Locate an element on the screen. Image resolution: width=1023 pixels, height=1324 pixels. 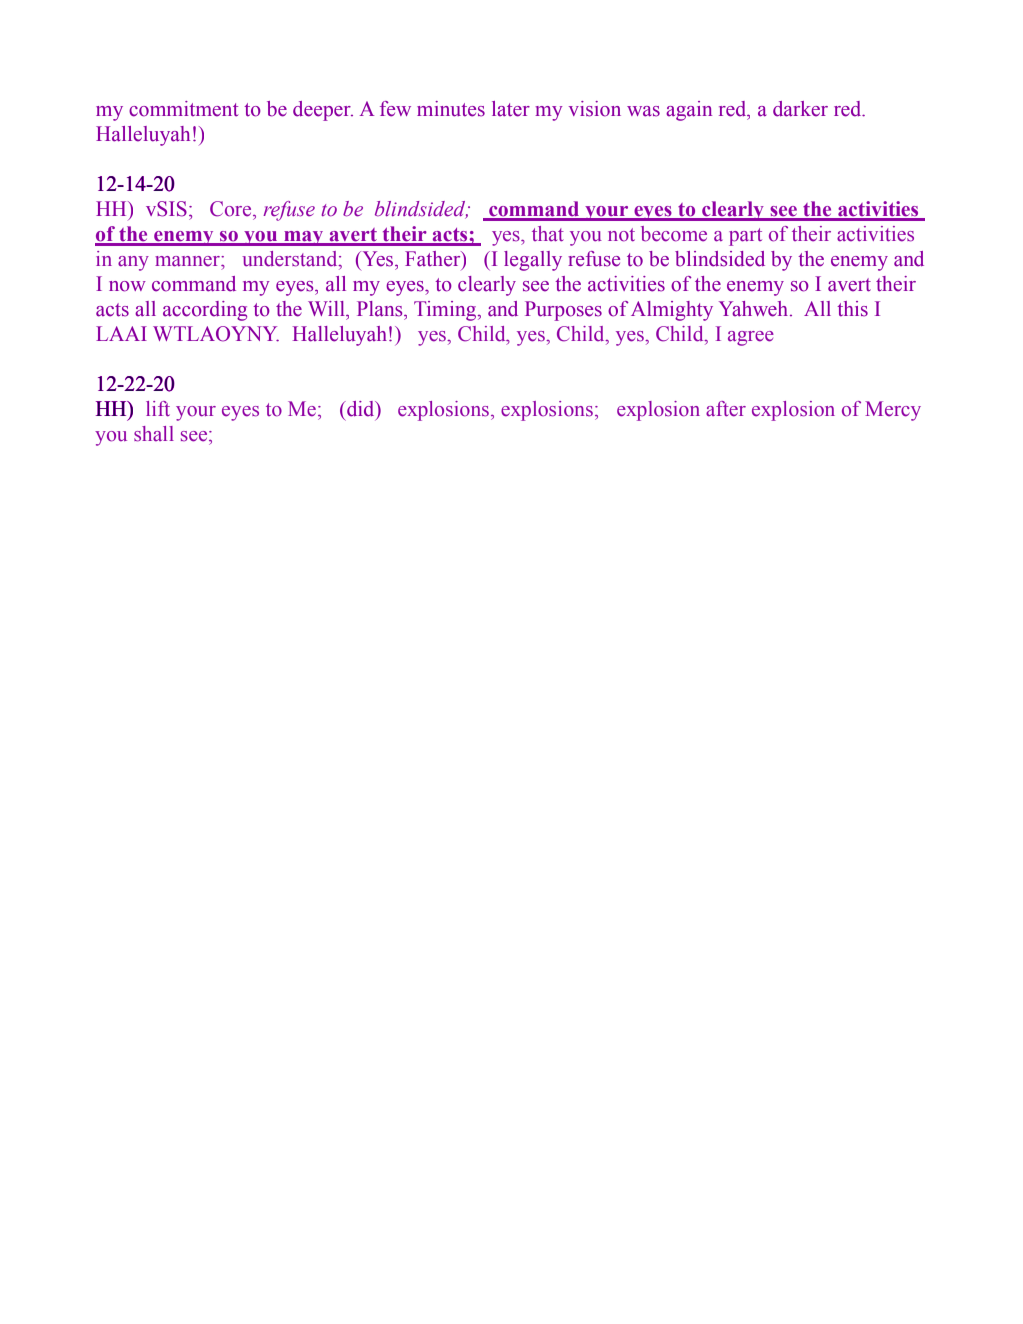
legally is located at coordinates (533, 261).
